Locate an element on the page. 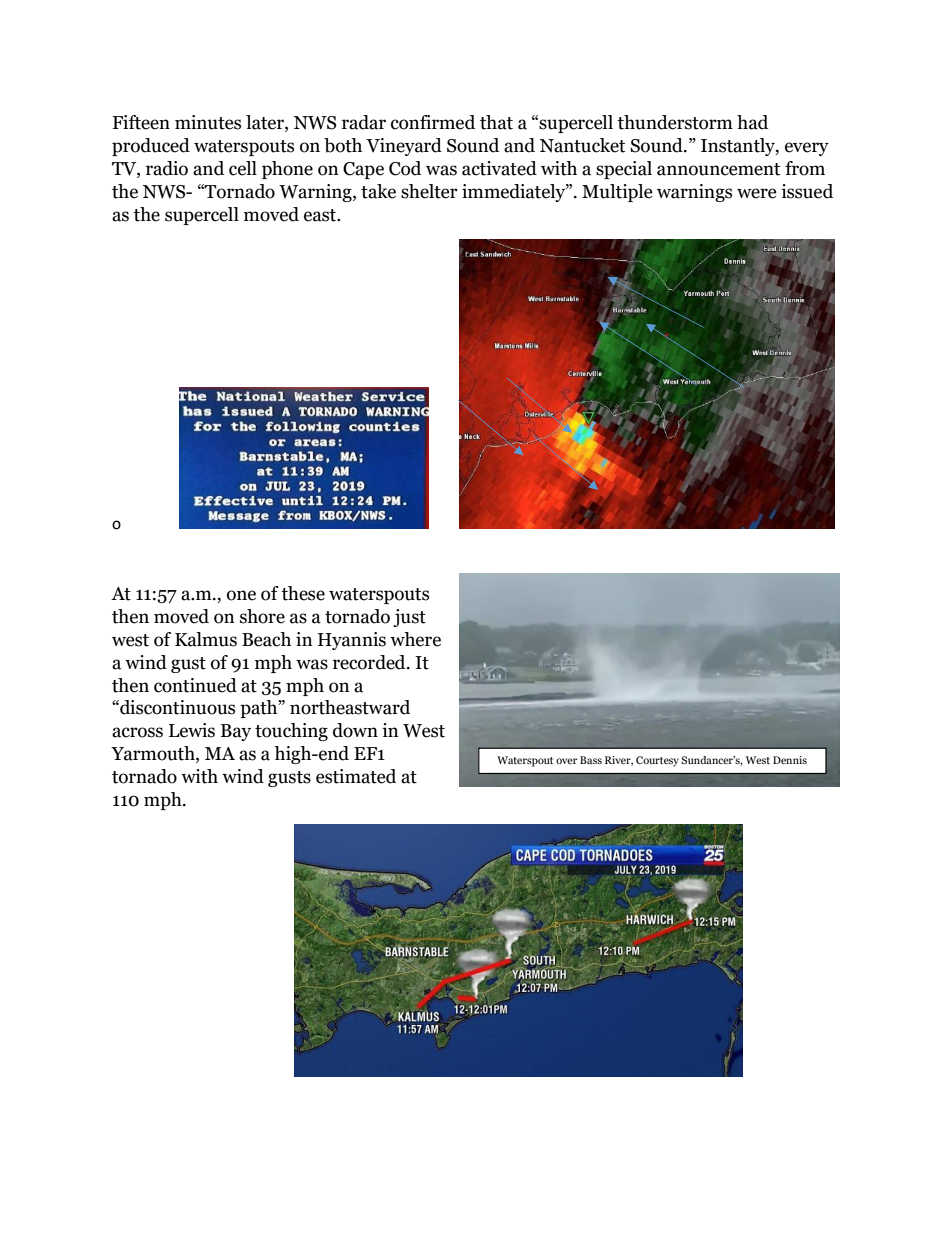 This image has height=1233, width=952. these is located at coordinates (303, 593).
